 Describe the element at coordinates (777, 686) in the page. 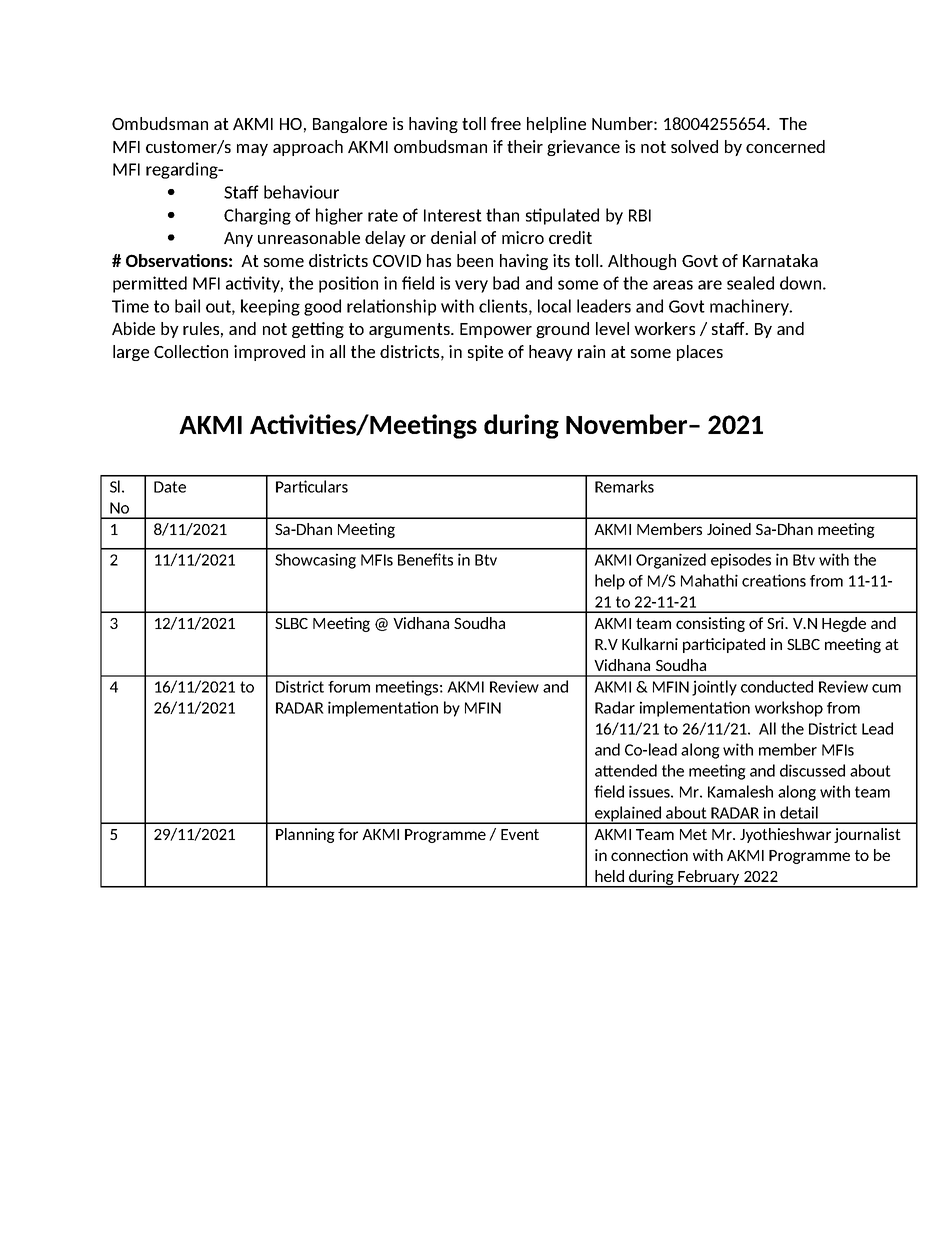

I see `conducted` at that location.
